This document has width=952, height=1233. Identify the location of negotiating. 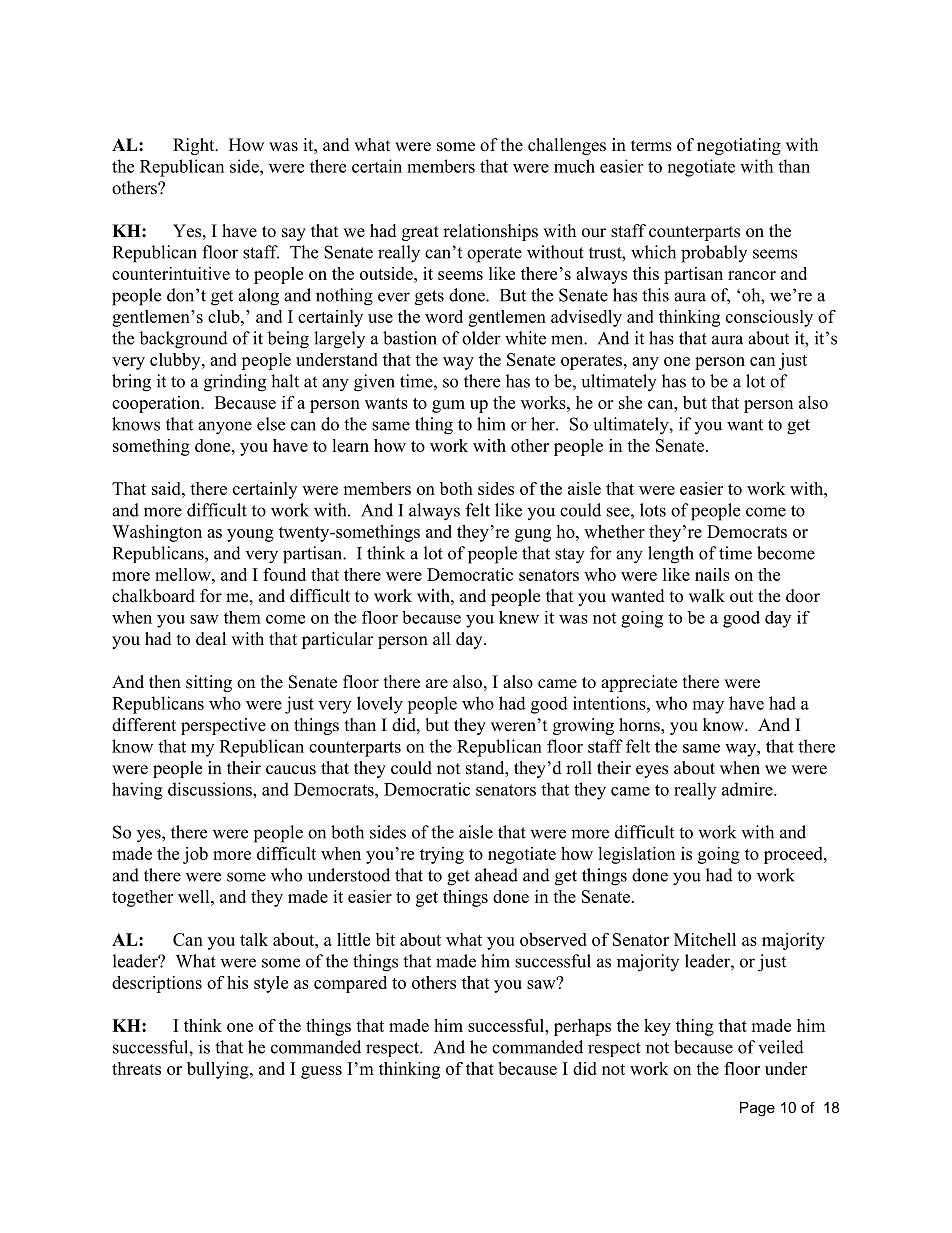
(739, 146).
